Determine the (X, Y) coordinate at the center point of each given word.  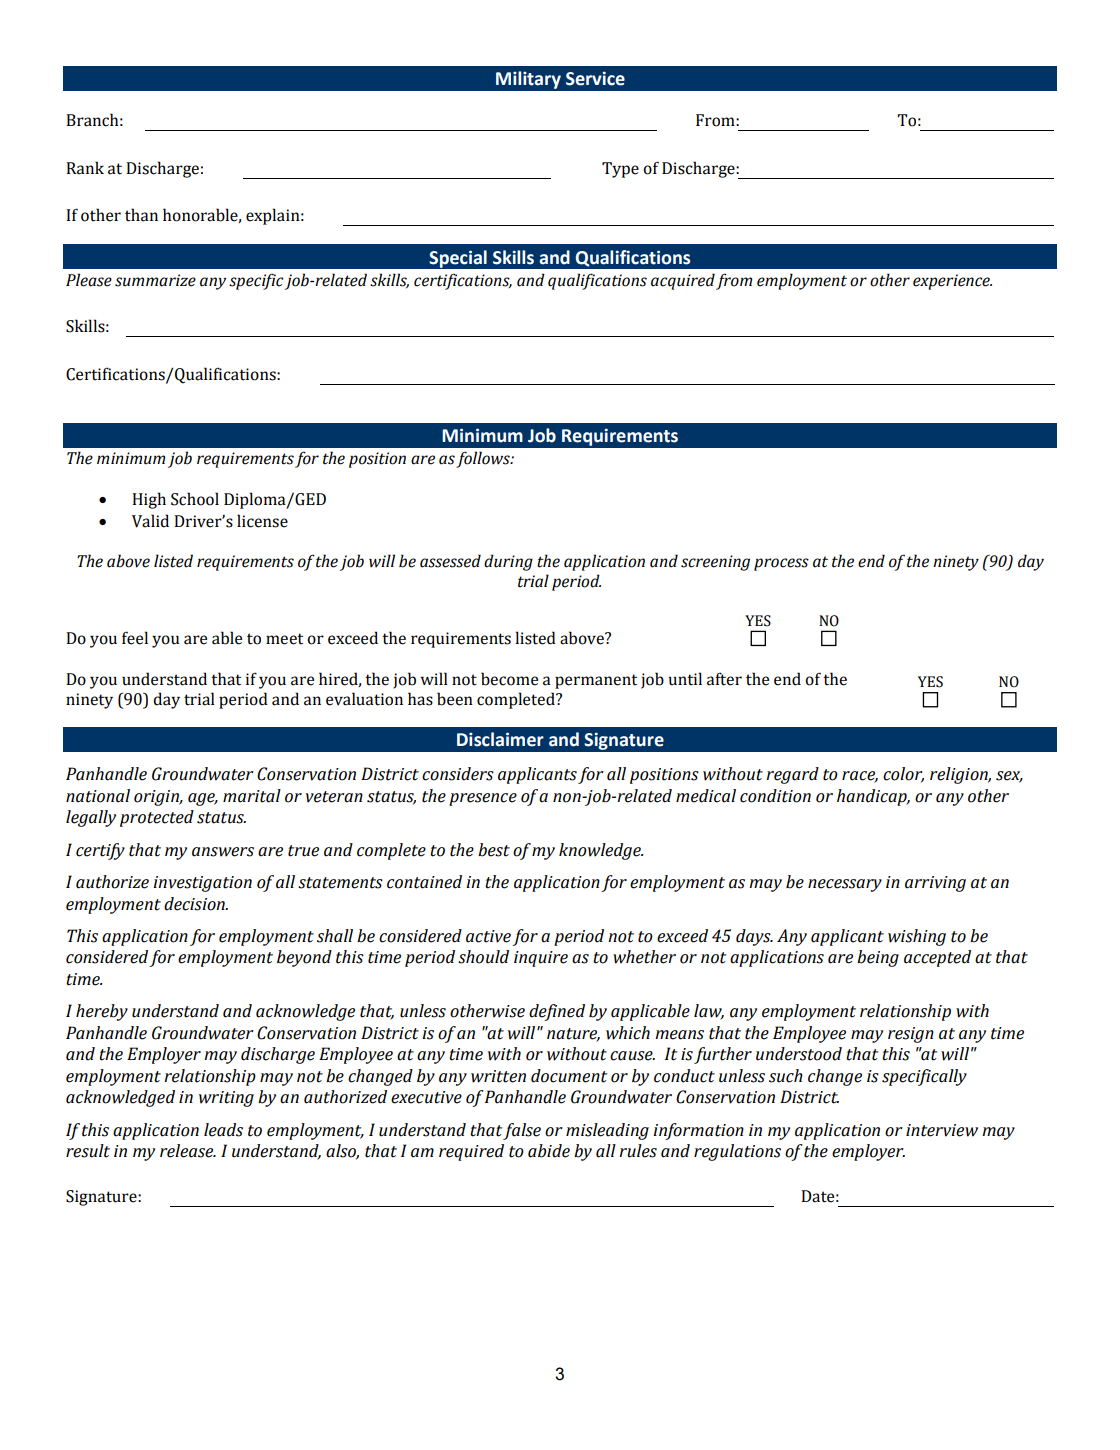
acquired (683, 281)
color (903, 775)
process (781, 564)
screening (715, 563)
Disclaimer (500, 739)
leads (223, 1130)
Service (595, 78)
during (508, 562)
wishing (917, 937)
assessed (450, 561)
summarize (155, 280)
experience (952, 282)
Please (89, 280)
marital (252, 796)
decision (195, 904)
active (488, 936)
